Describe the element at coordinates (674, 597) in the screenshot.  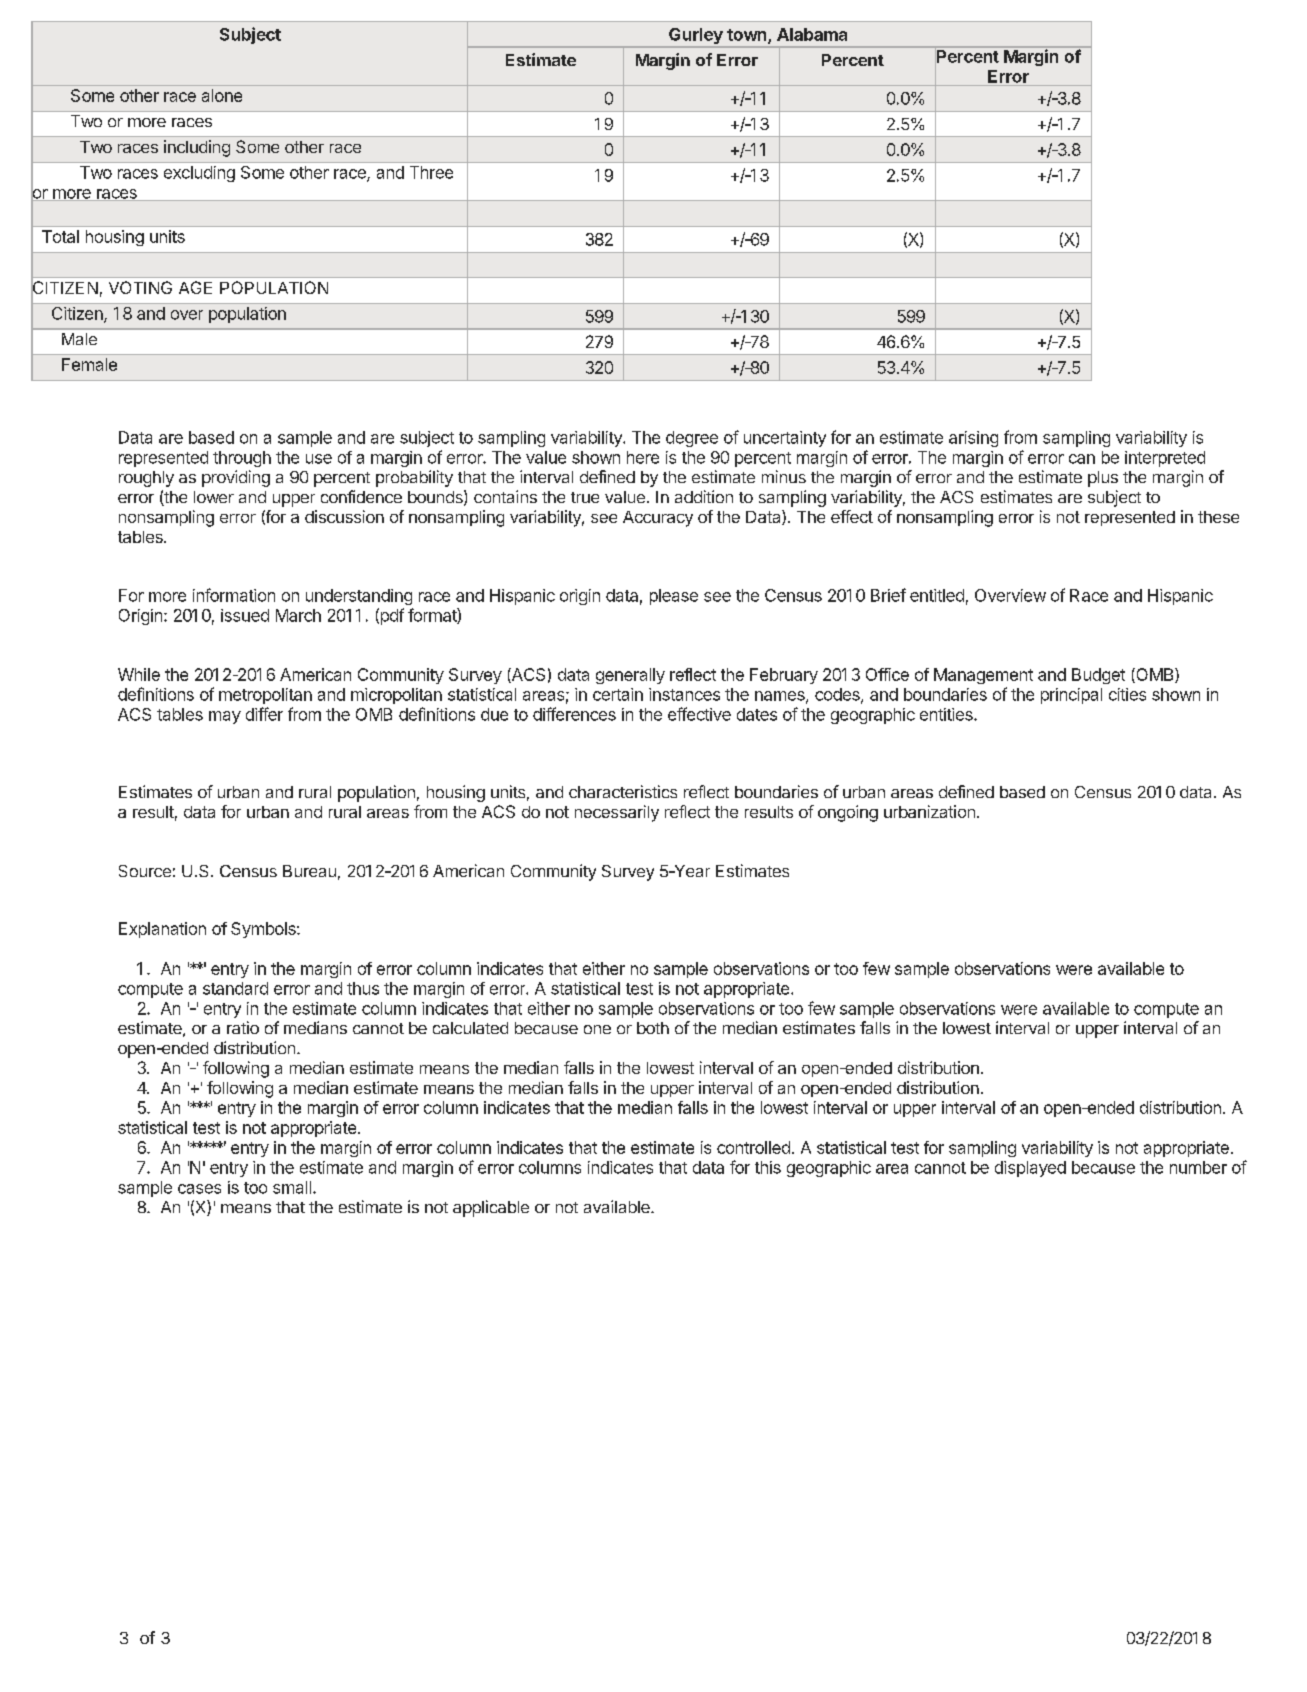
I see `please` at that location.
